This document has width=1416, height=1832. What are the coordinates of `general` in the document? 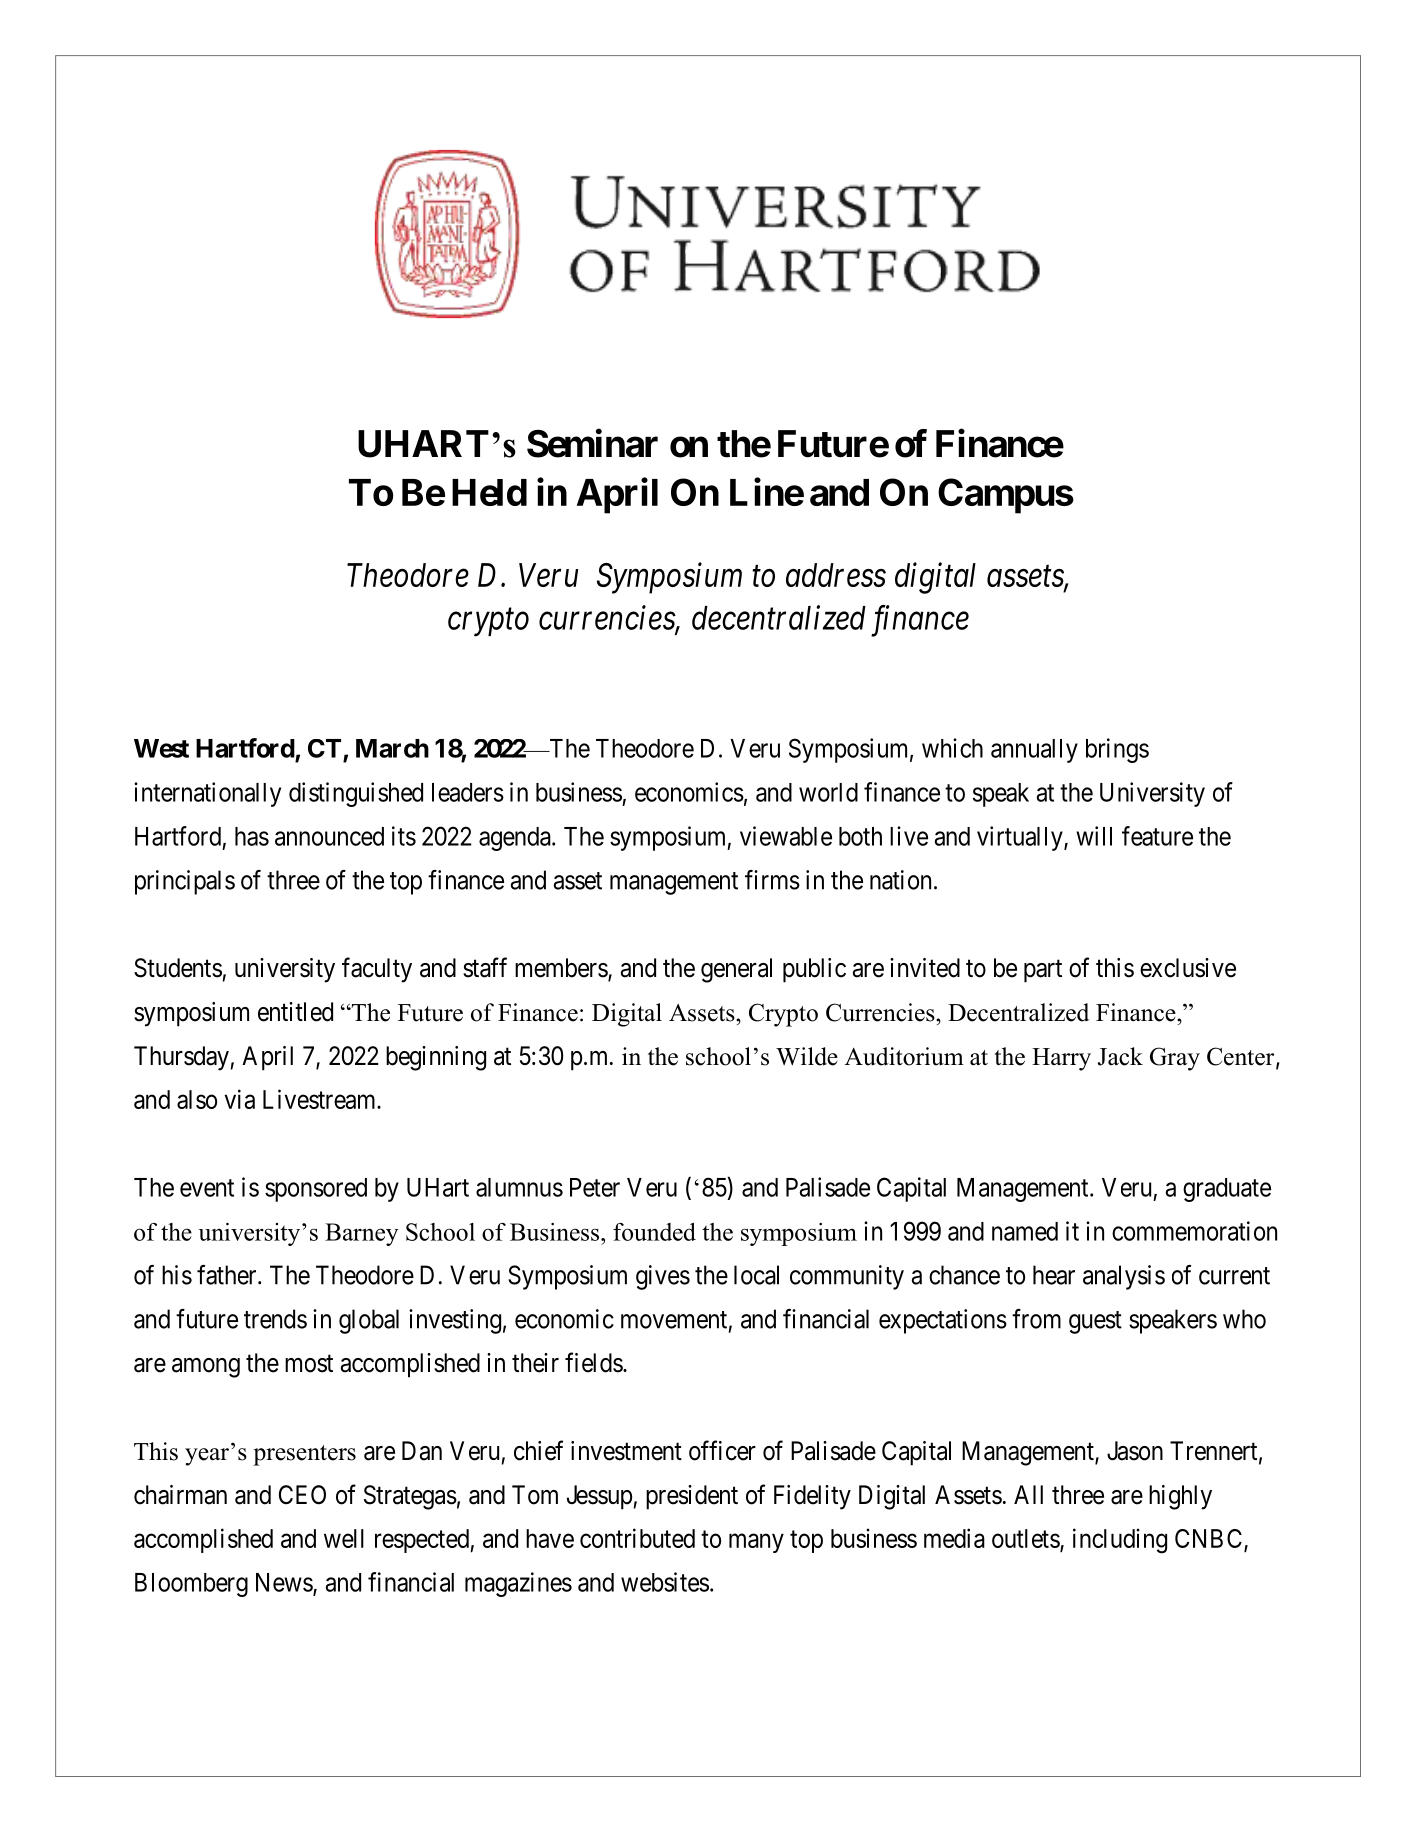 It's located at (736, 970).
